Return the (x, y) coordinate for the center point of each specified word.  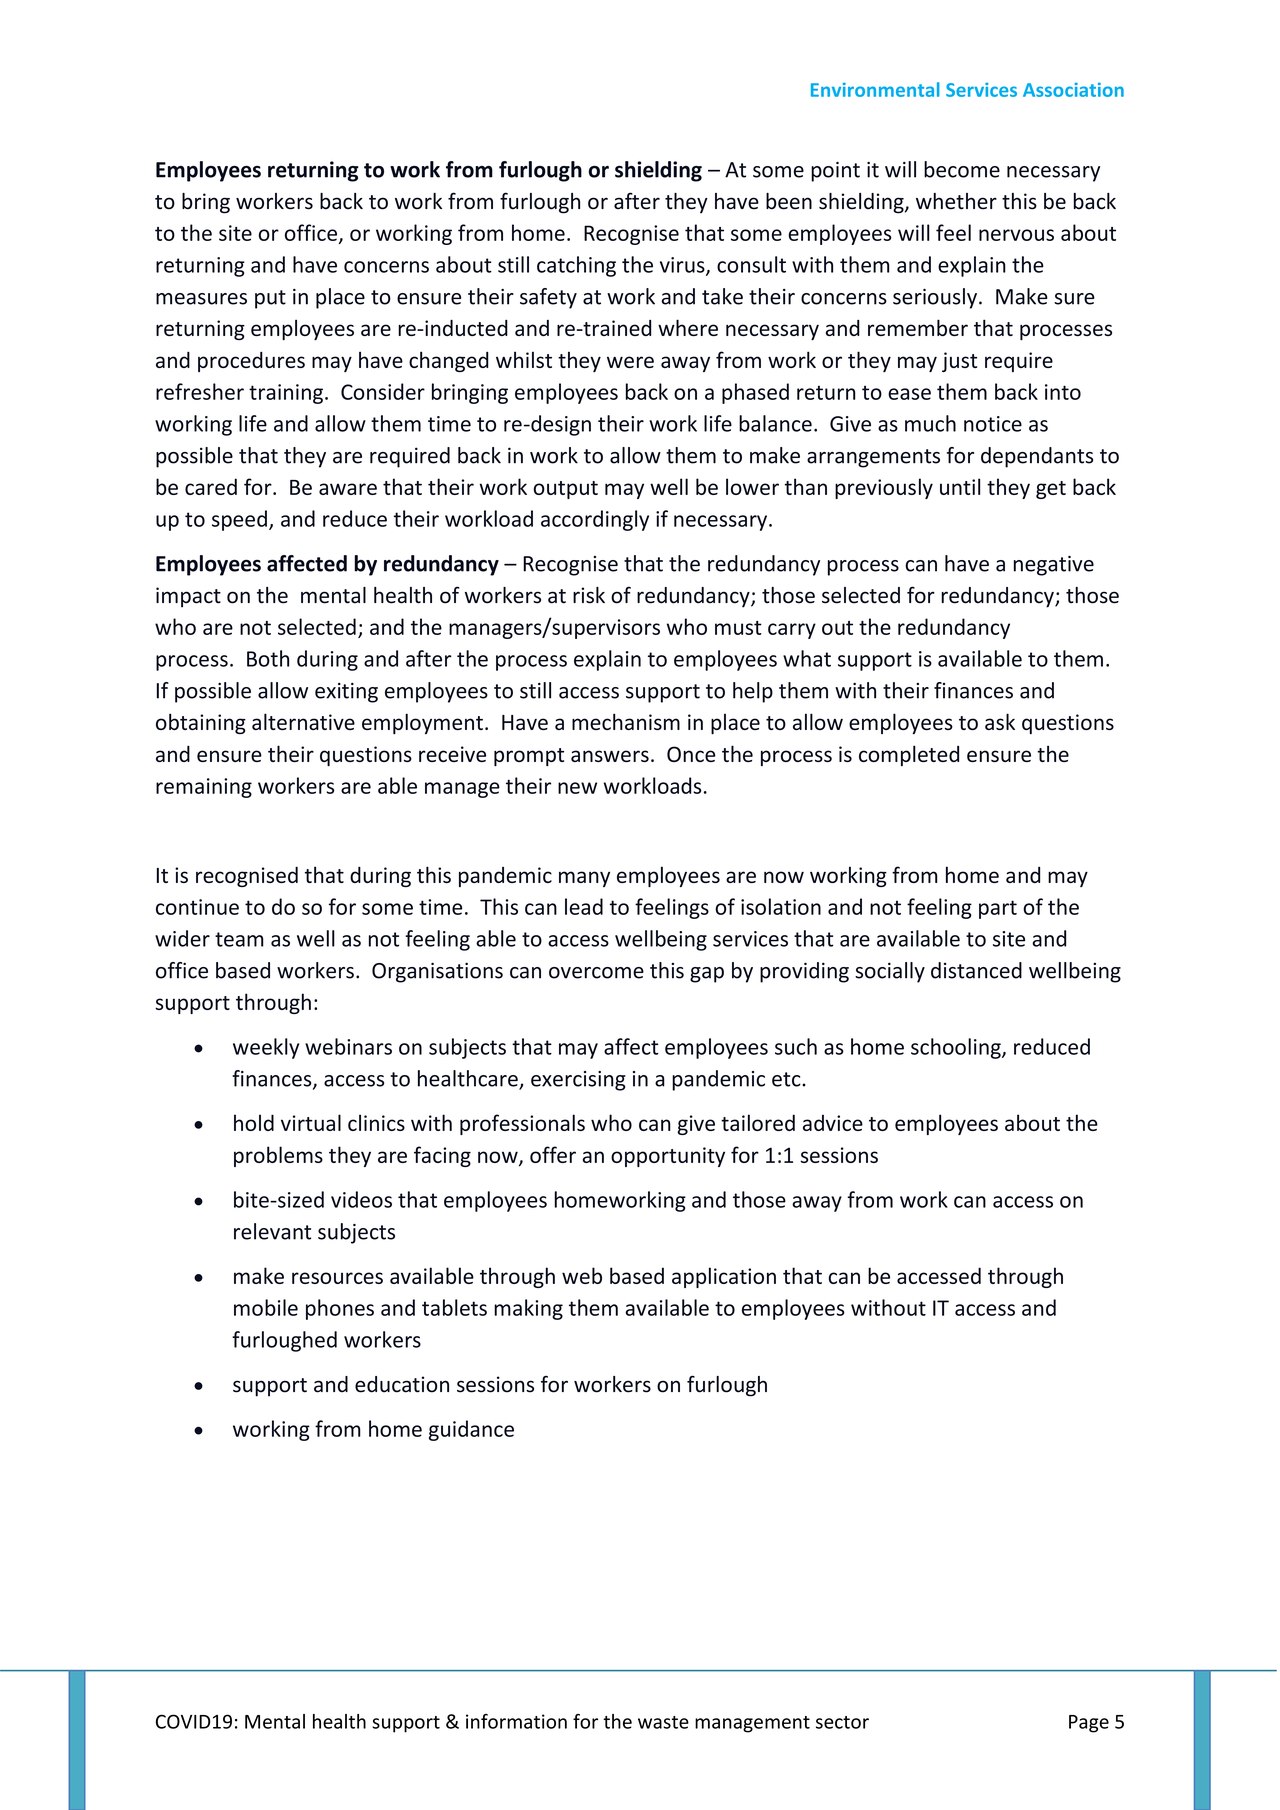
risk (589, 595)
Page (1089, 1724)
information (516, 1721)
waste (663, 1722)
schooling (957, 1048)
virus (683, 266)
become (962, 169)
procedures (251, 362)
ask (1000, 721)
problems (278, 1156)
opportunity (668, 1157)
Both (268, 658)
